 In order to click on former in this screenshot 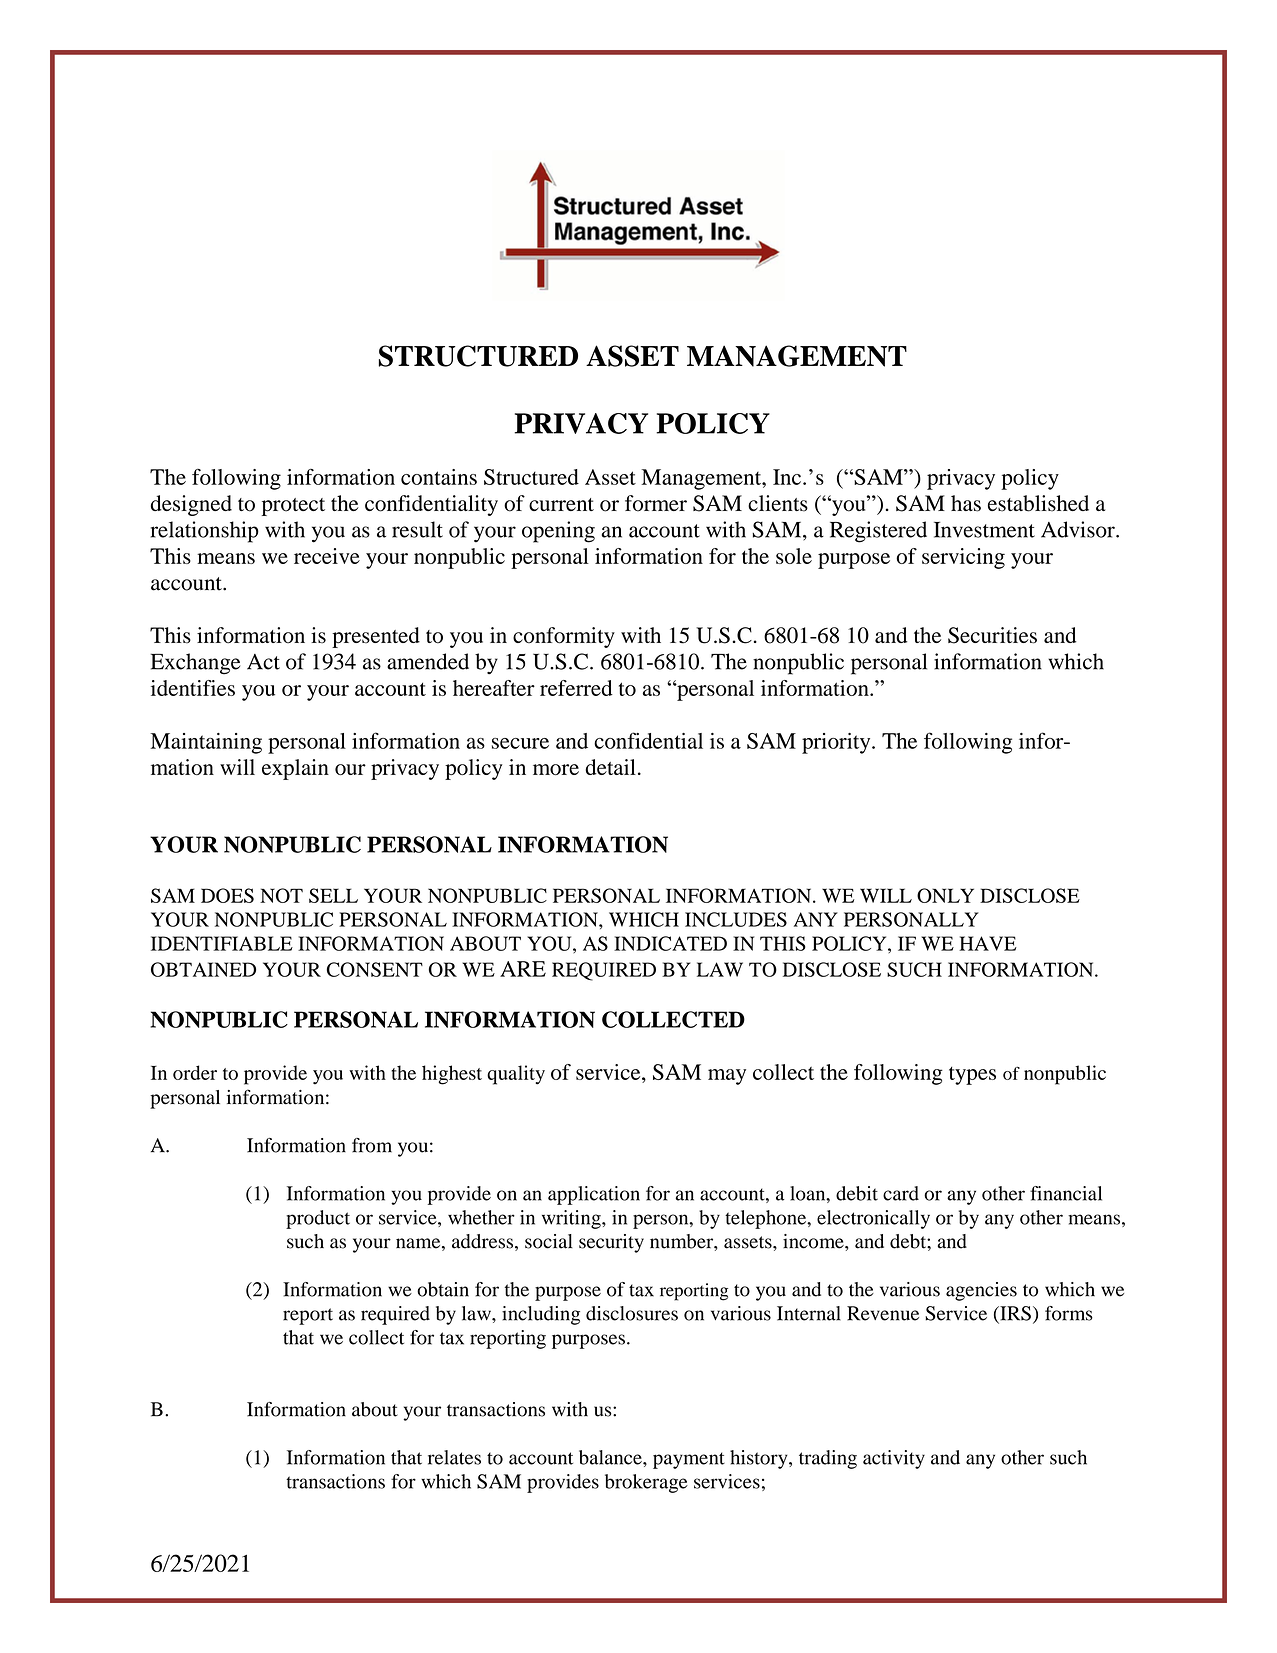, I will do `click(656, 503)`.
